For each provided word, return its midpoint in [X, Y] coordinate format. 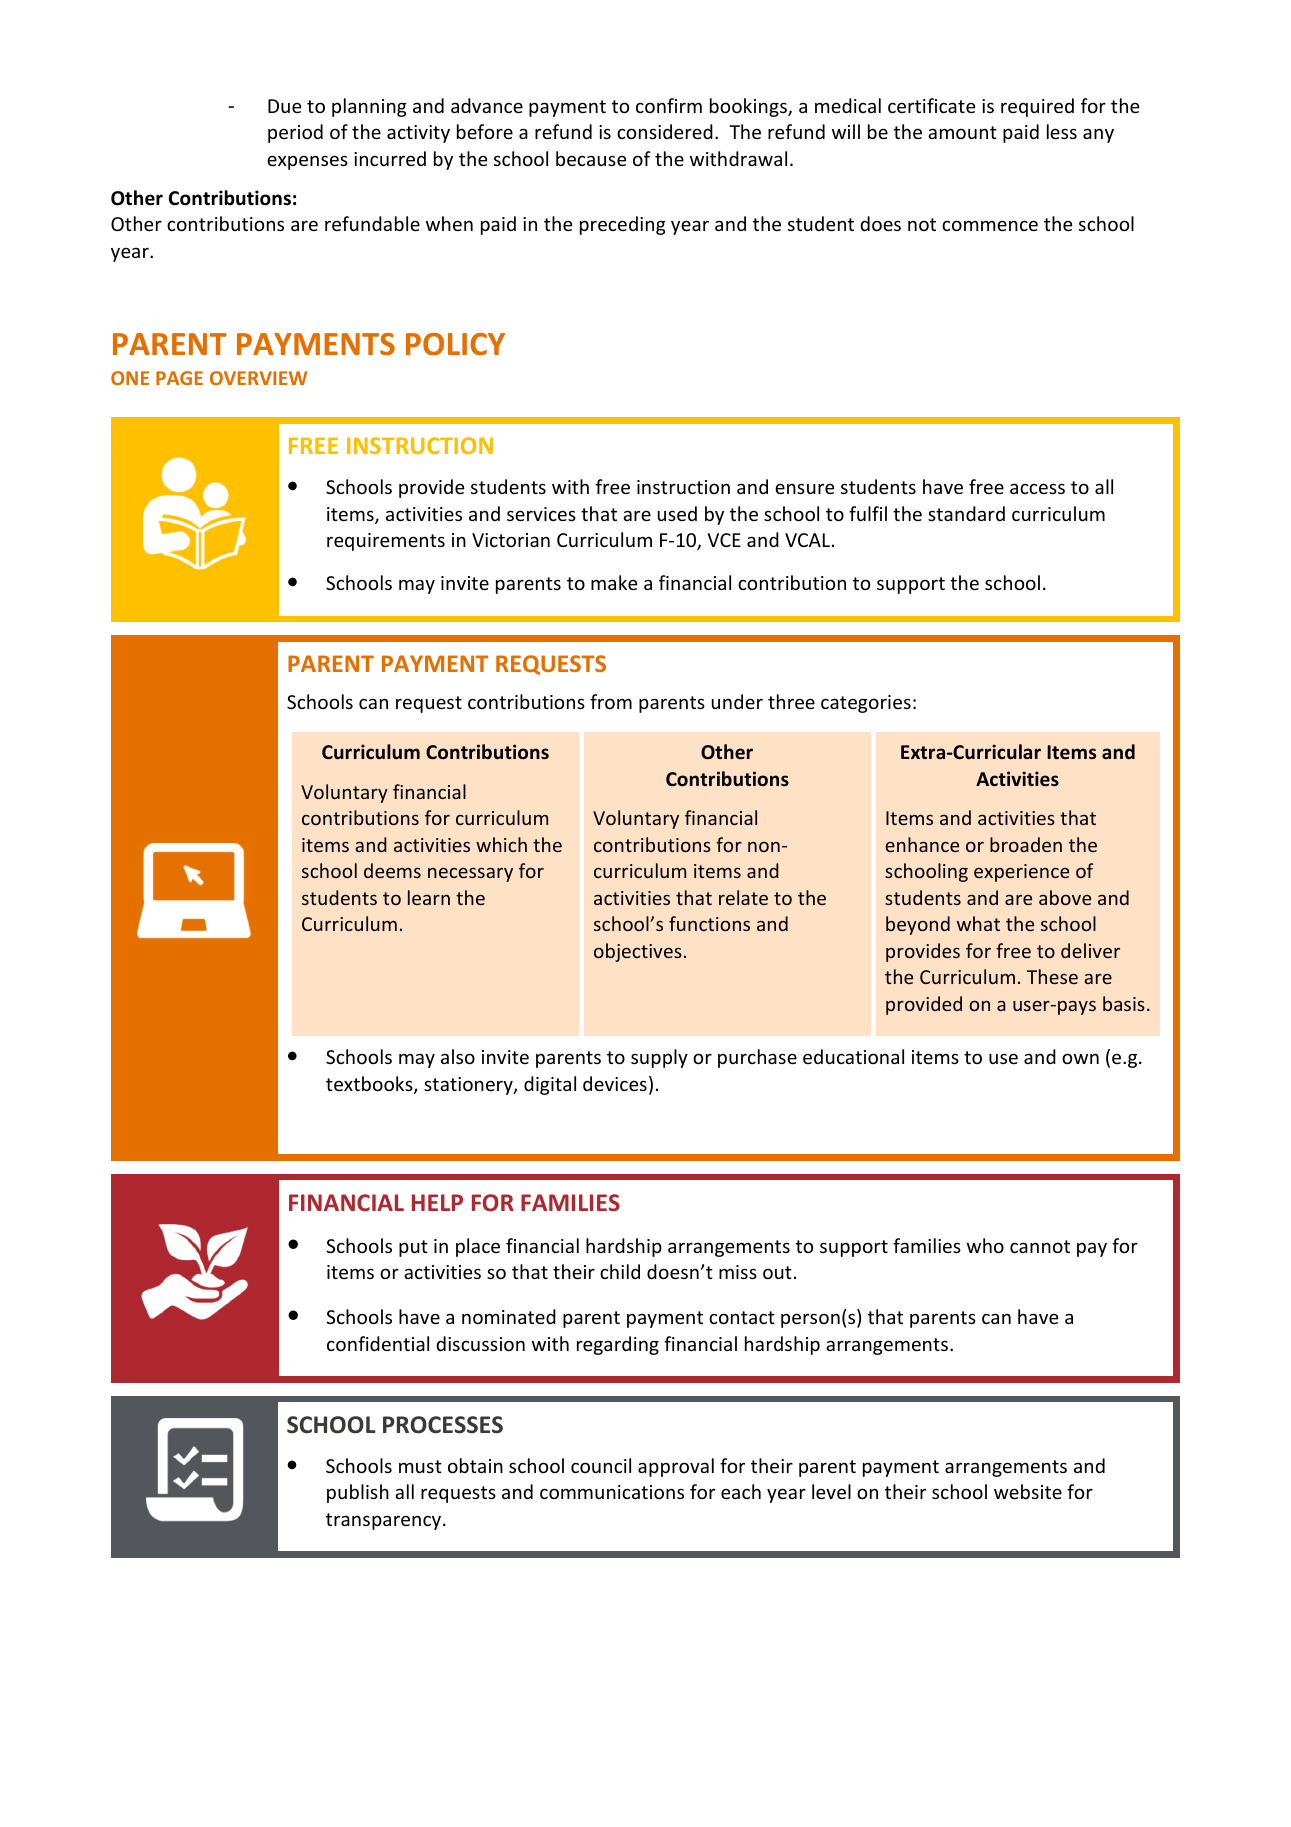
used [677, 513]
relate [743, 897]
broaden [1026, 844]
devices [615, 1083]
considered [665, 131]
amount [962, 132]
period [295, 133]
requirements [386, 542]
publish [358, 1493]
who [985, 1245]
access [1037, 488]
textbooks [370, 1085]
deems [392, 870]
